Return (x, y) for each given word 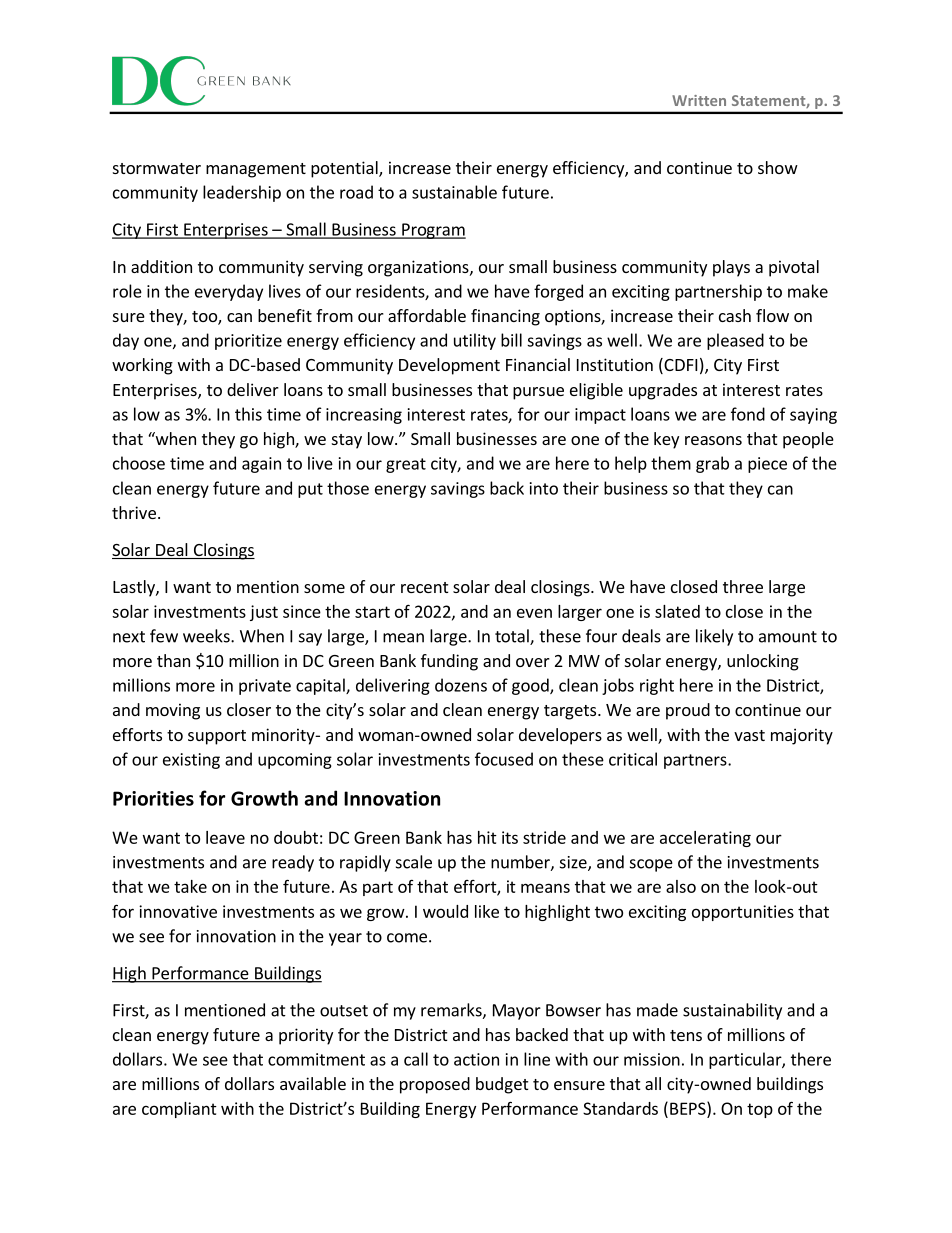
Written (699, 100)
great (406, 465)
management (256, 170)
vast (749, 735)
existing (191, 761)
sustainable (454, 192)
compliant (179, 1110)
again (261, 465)
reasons (713, 440)
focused (504, 759)
